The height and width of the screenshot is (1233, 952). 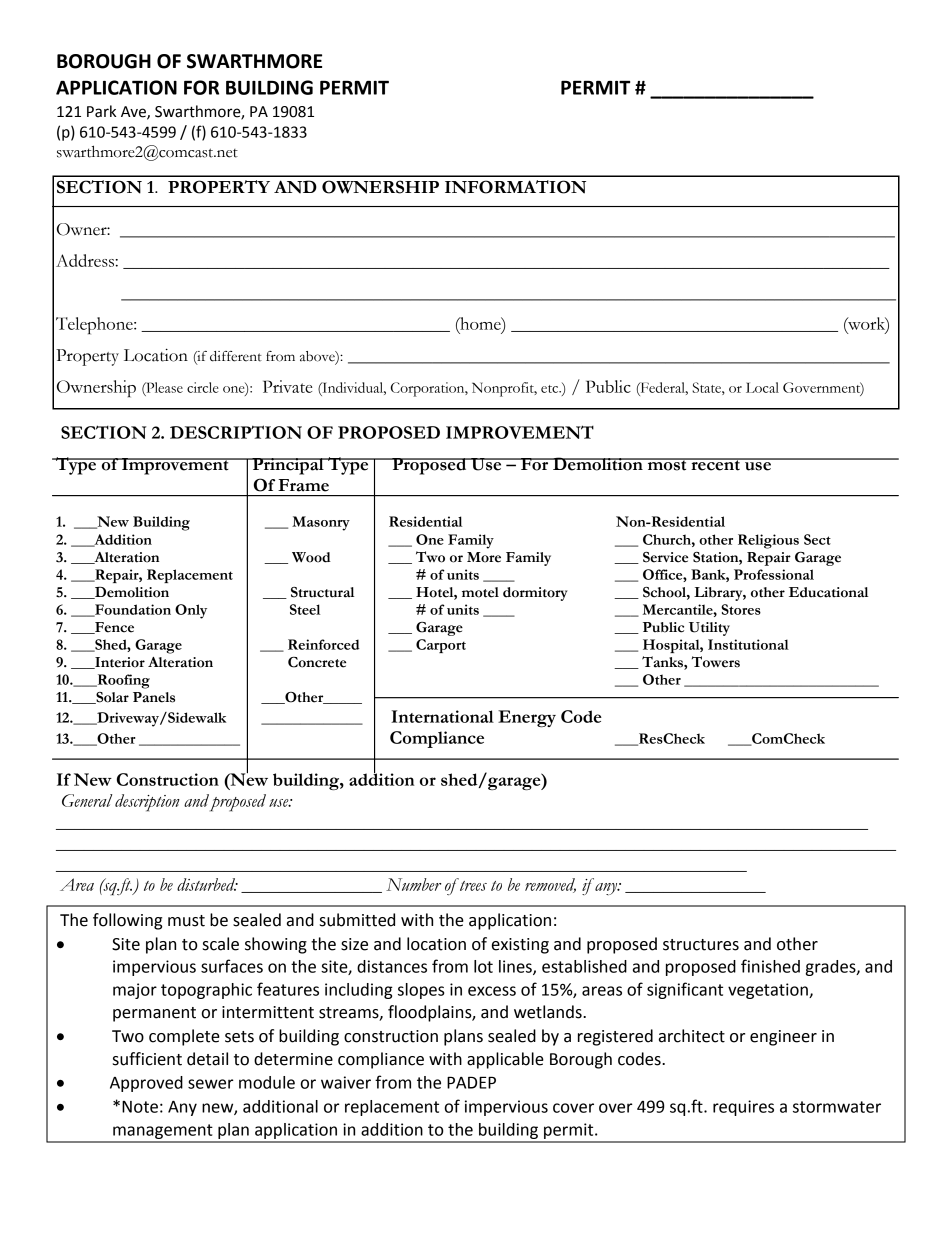 What do you see at coordinates (743, 1108) in the screenshot?
I see `requires` at bounding box center [743, 1108].
